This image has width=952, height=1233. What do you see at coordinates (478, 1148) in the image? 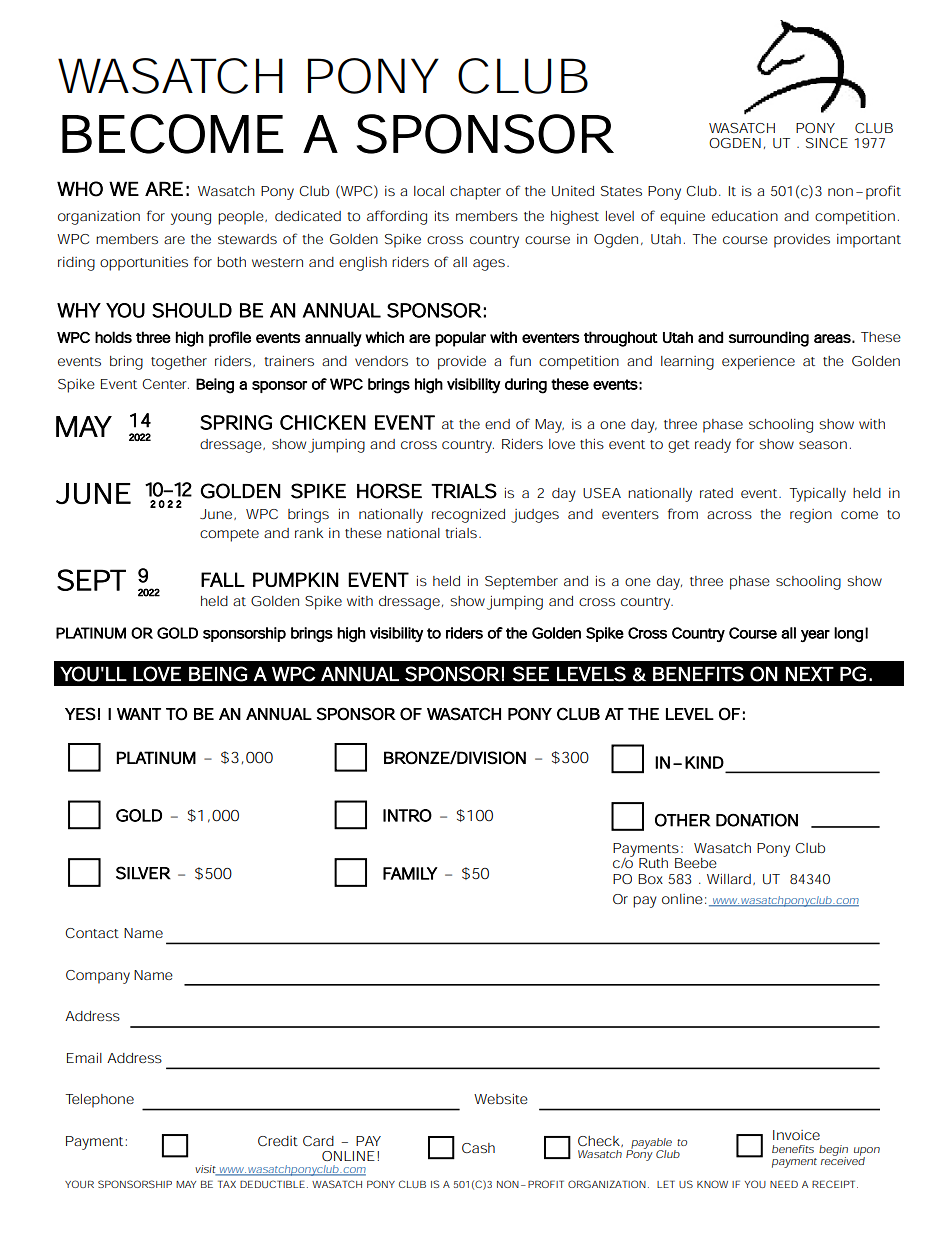
I see `Cash` at bounding box center [478, 1148].
